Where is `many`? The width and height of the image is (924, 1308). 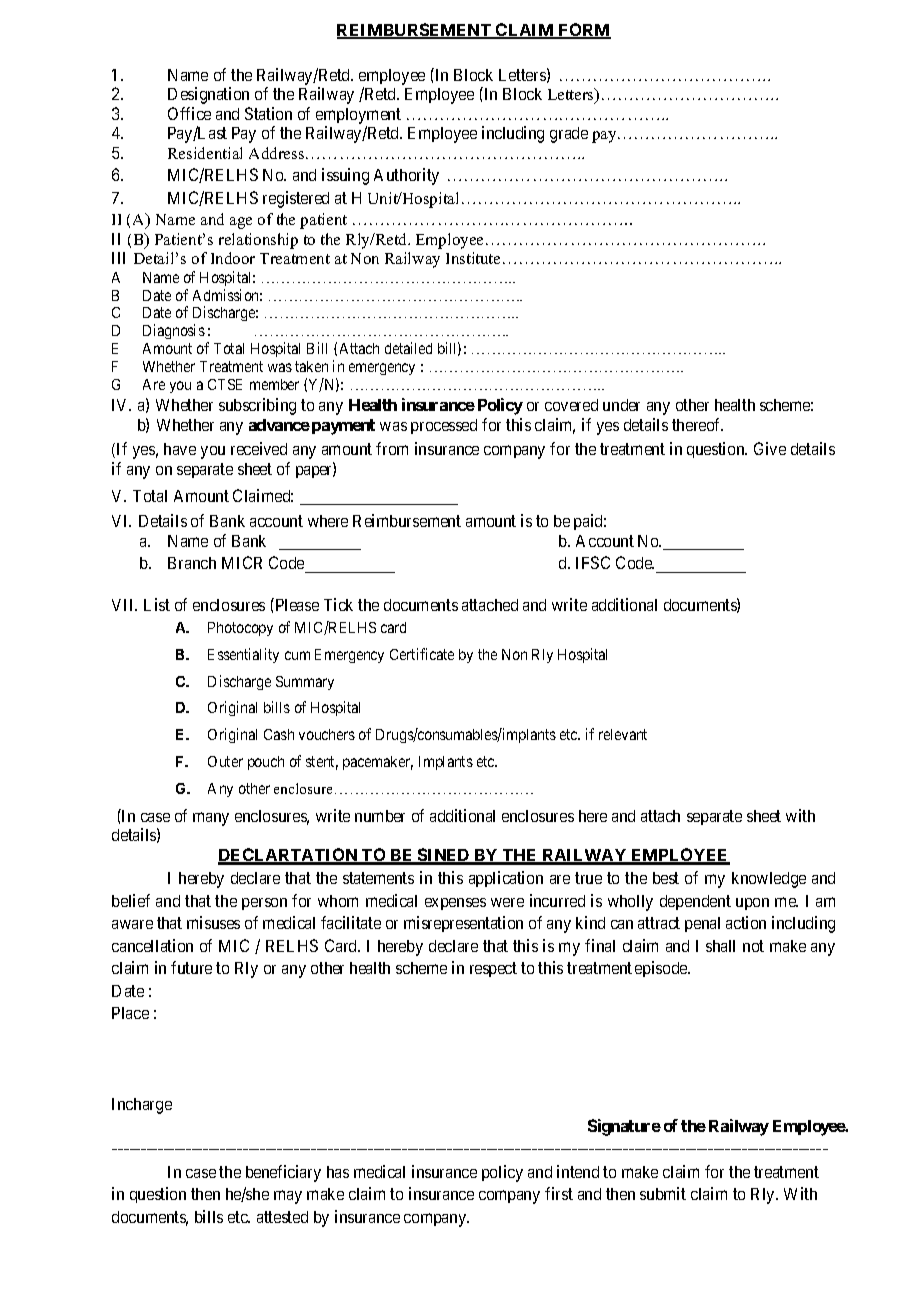
many is located at coordinates (211, 819).
